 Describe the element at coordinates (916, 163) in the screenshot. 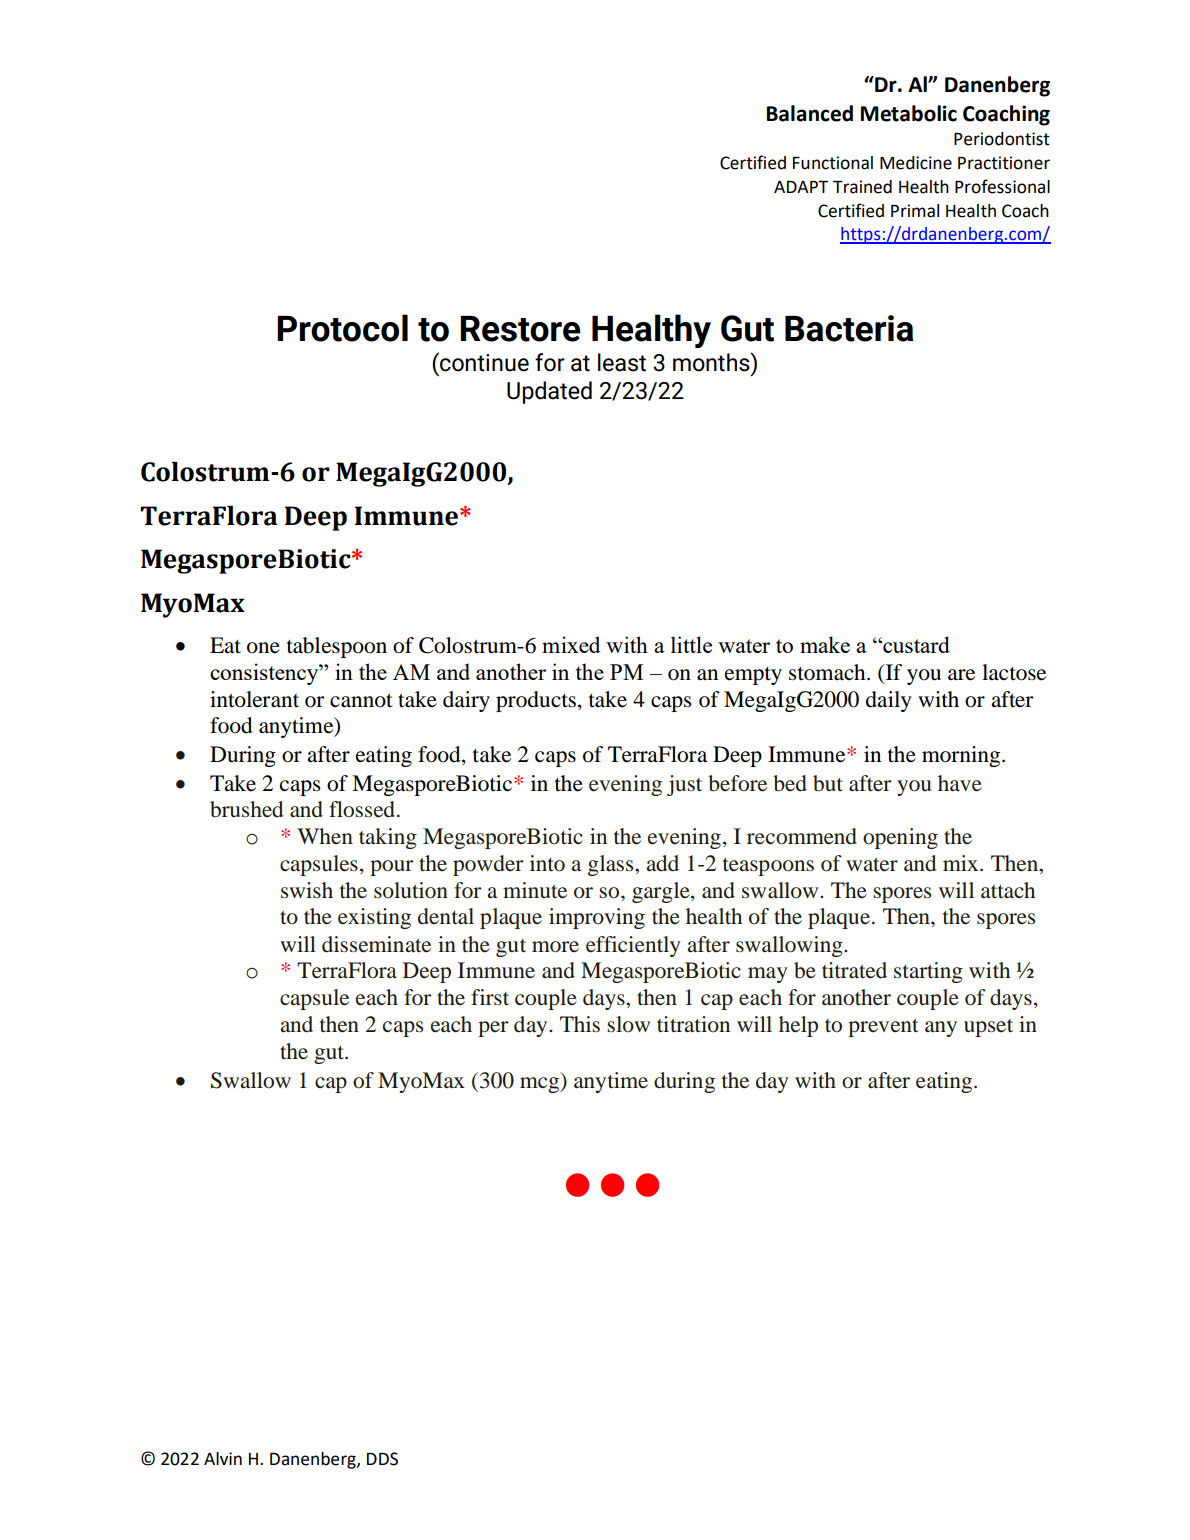

I see `Medicine` at that location.
